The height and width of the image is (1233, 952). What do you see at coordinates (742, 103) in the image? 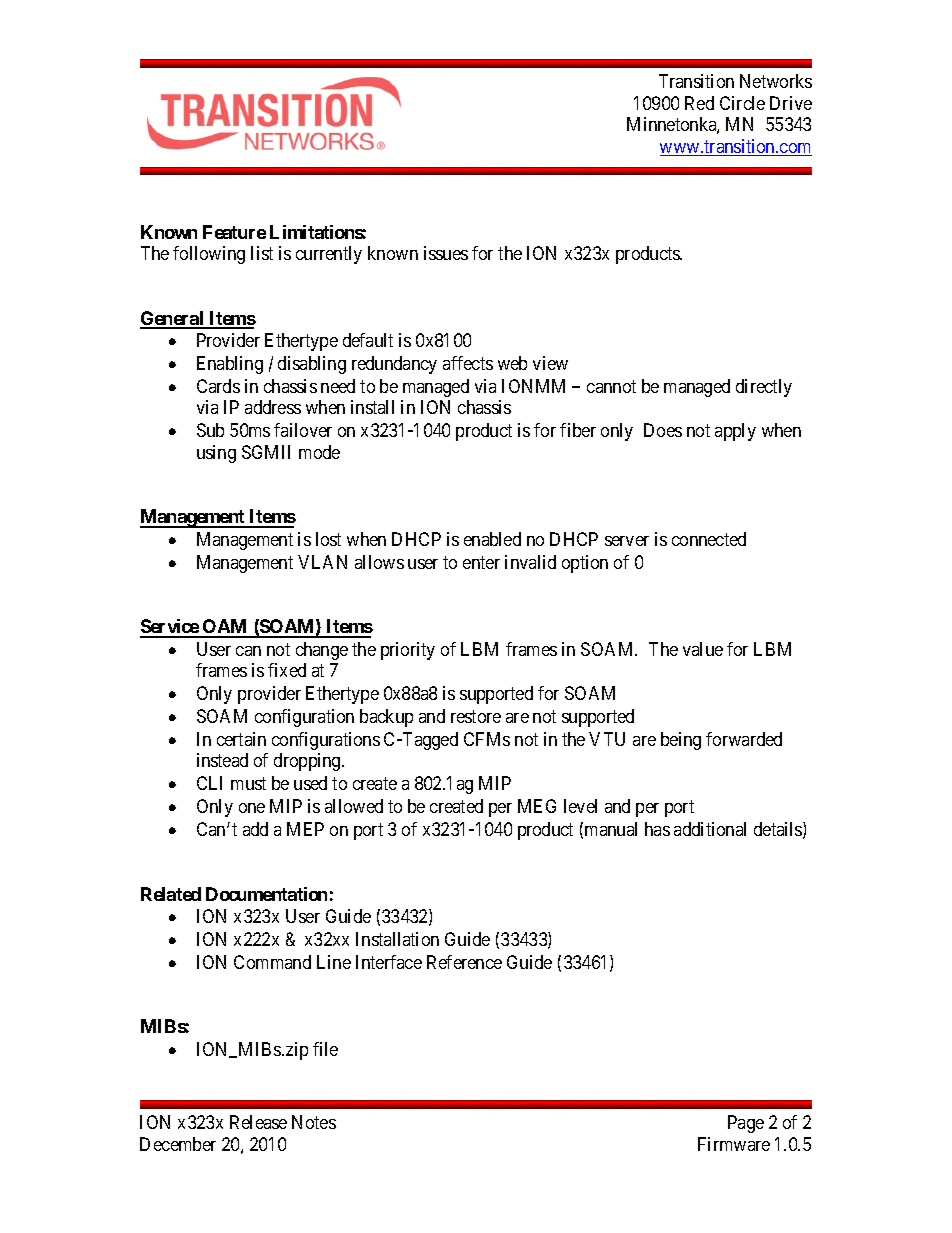
I see `Circle` at bounding box center [742, 103].
